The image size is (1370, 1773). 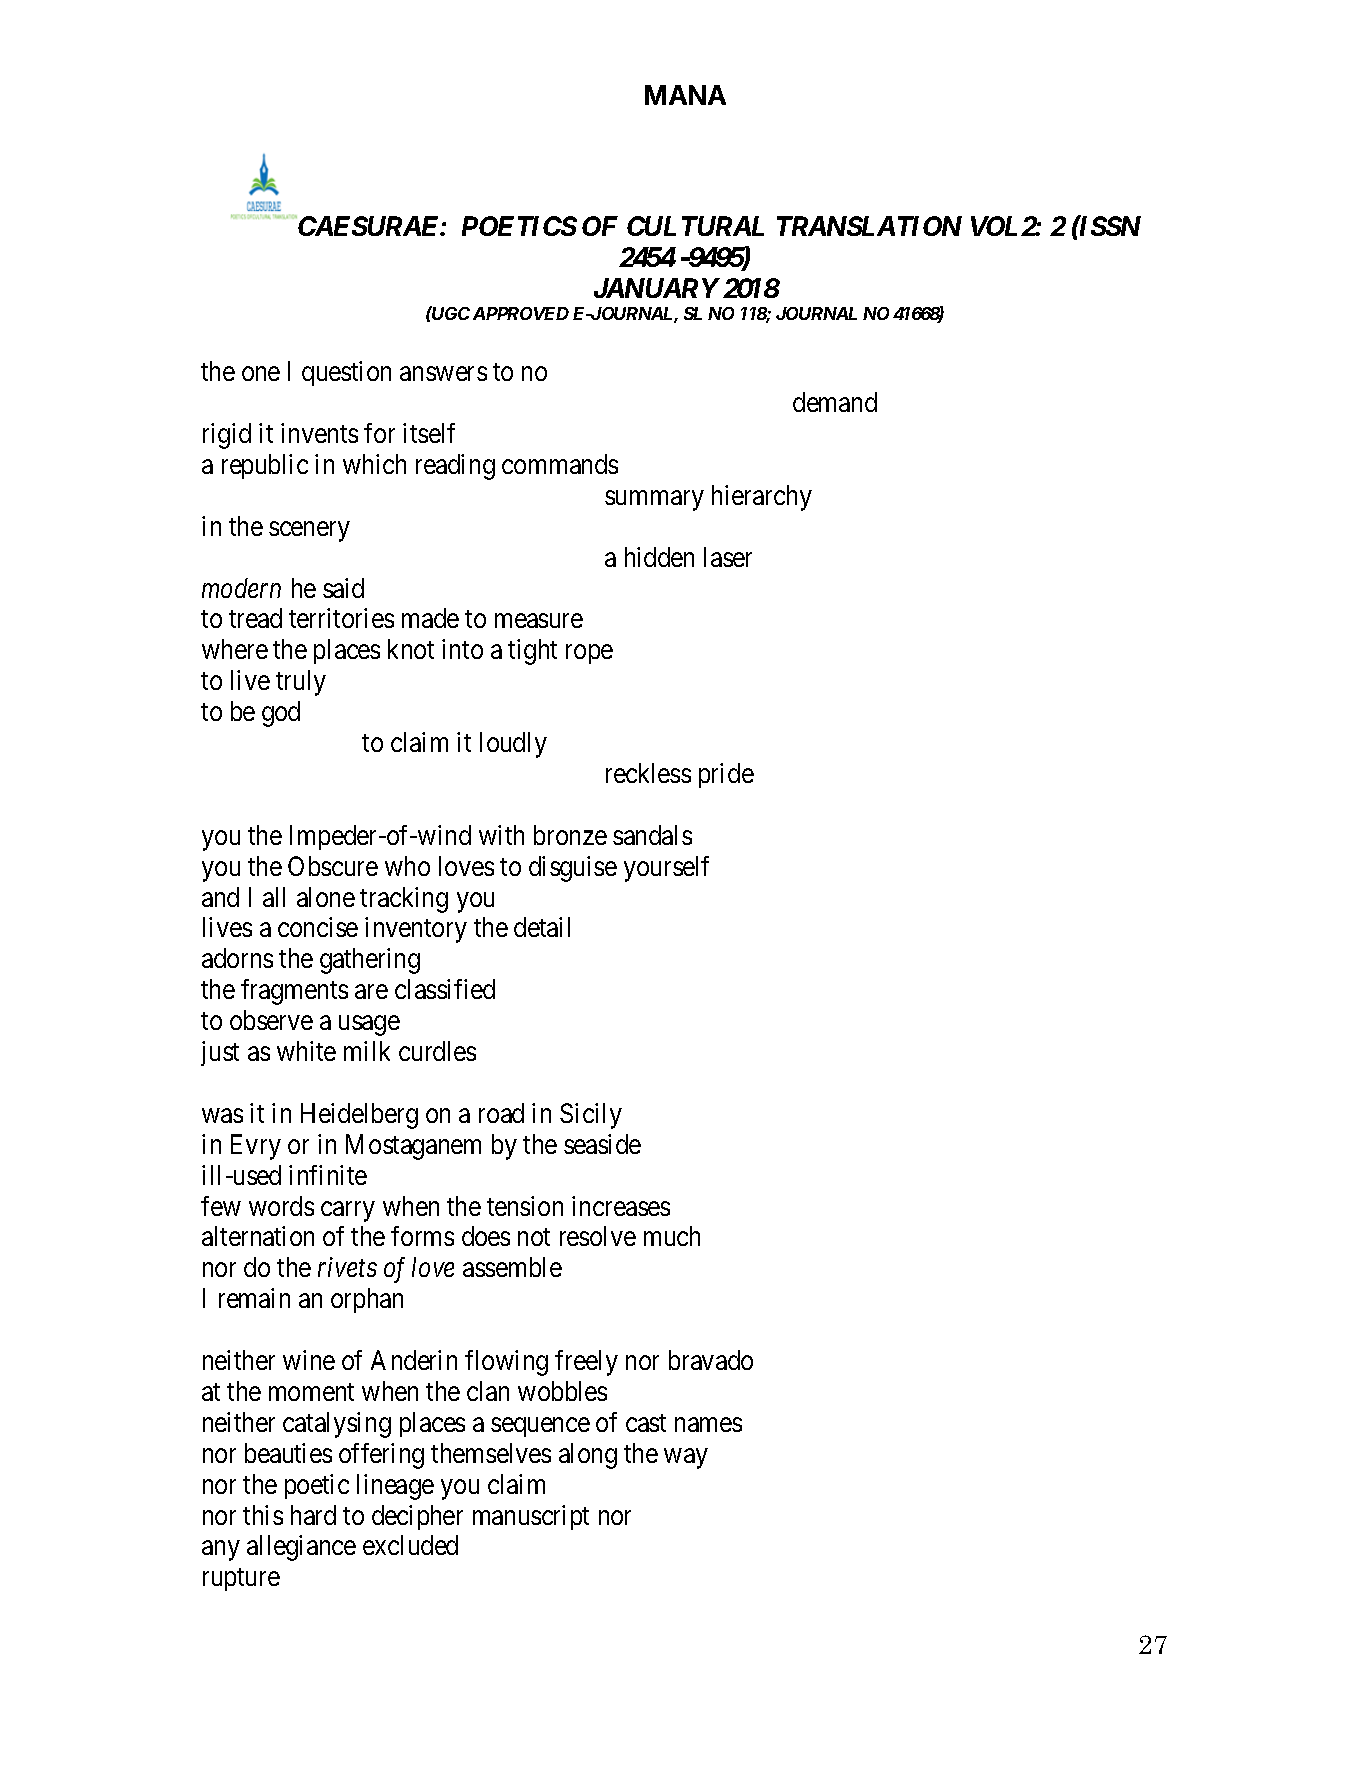 I want to click on alternation, so click(x=258, y=1236).
